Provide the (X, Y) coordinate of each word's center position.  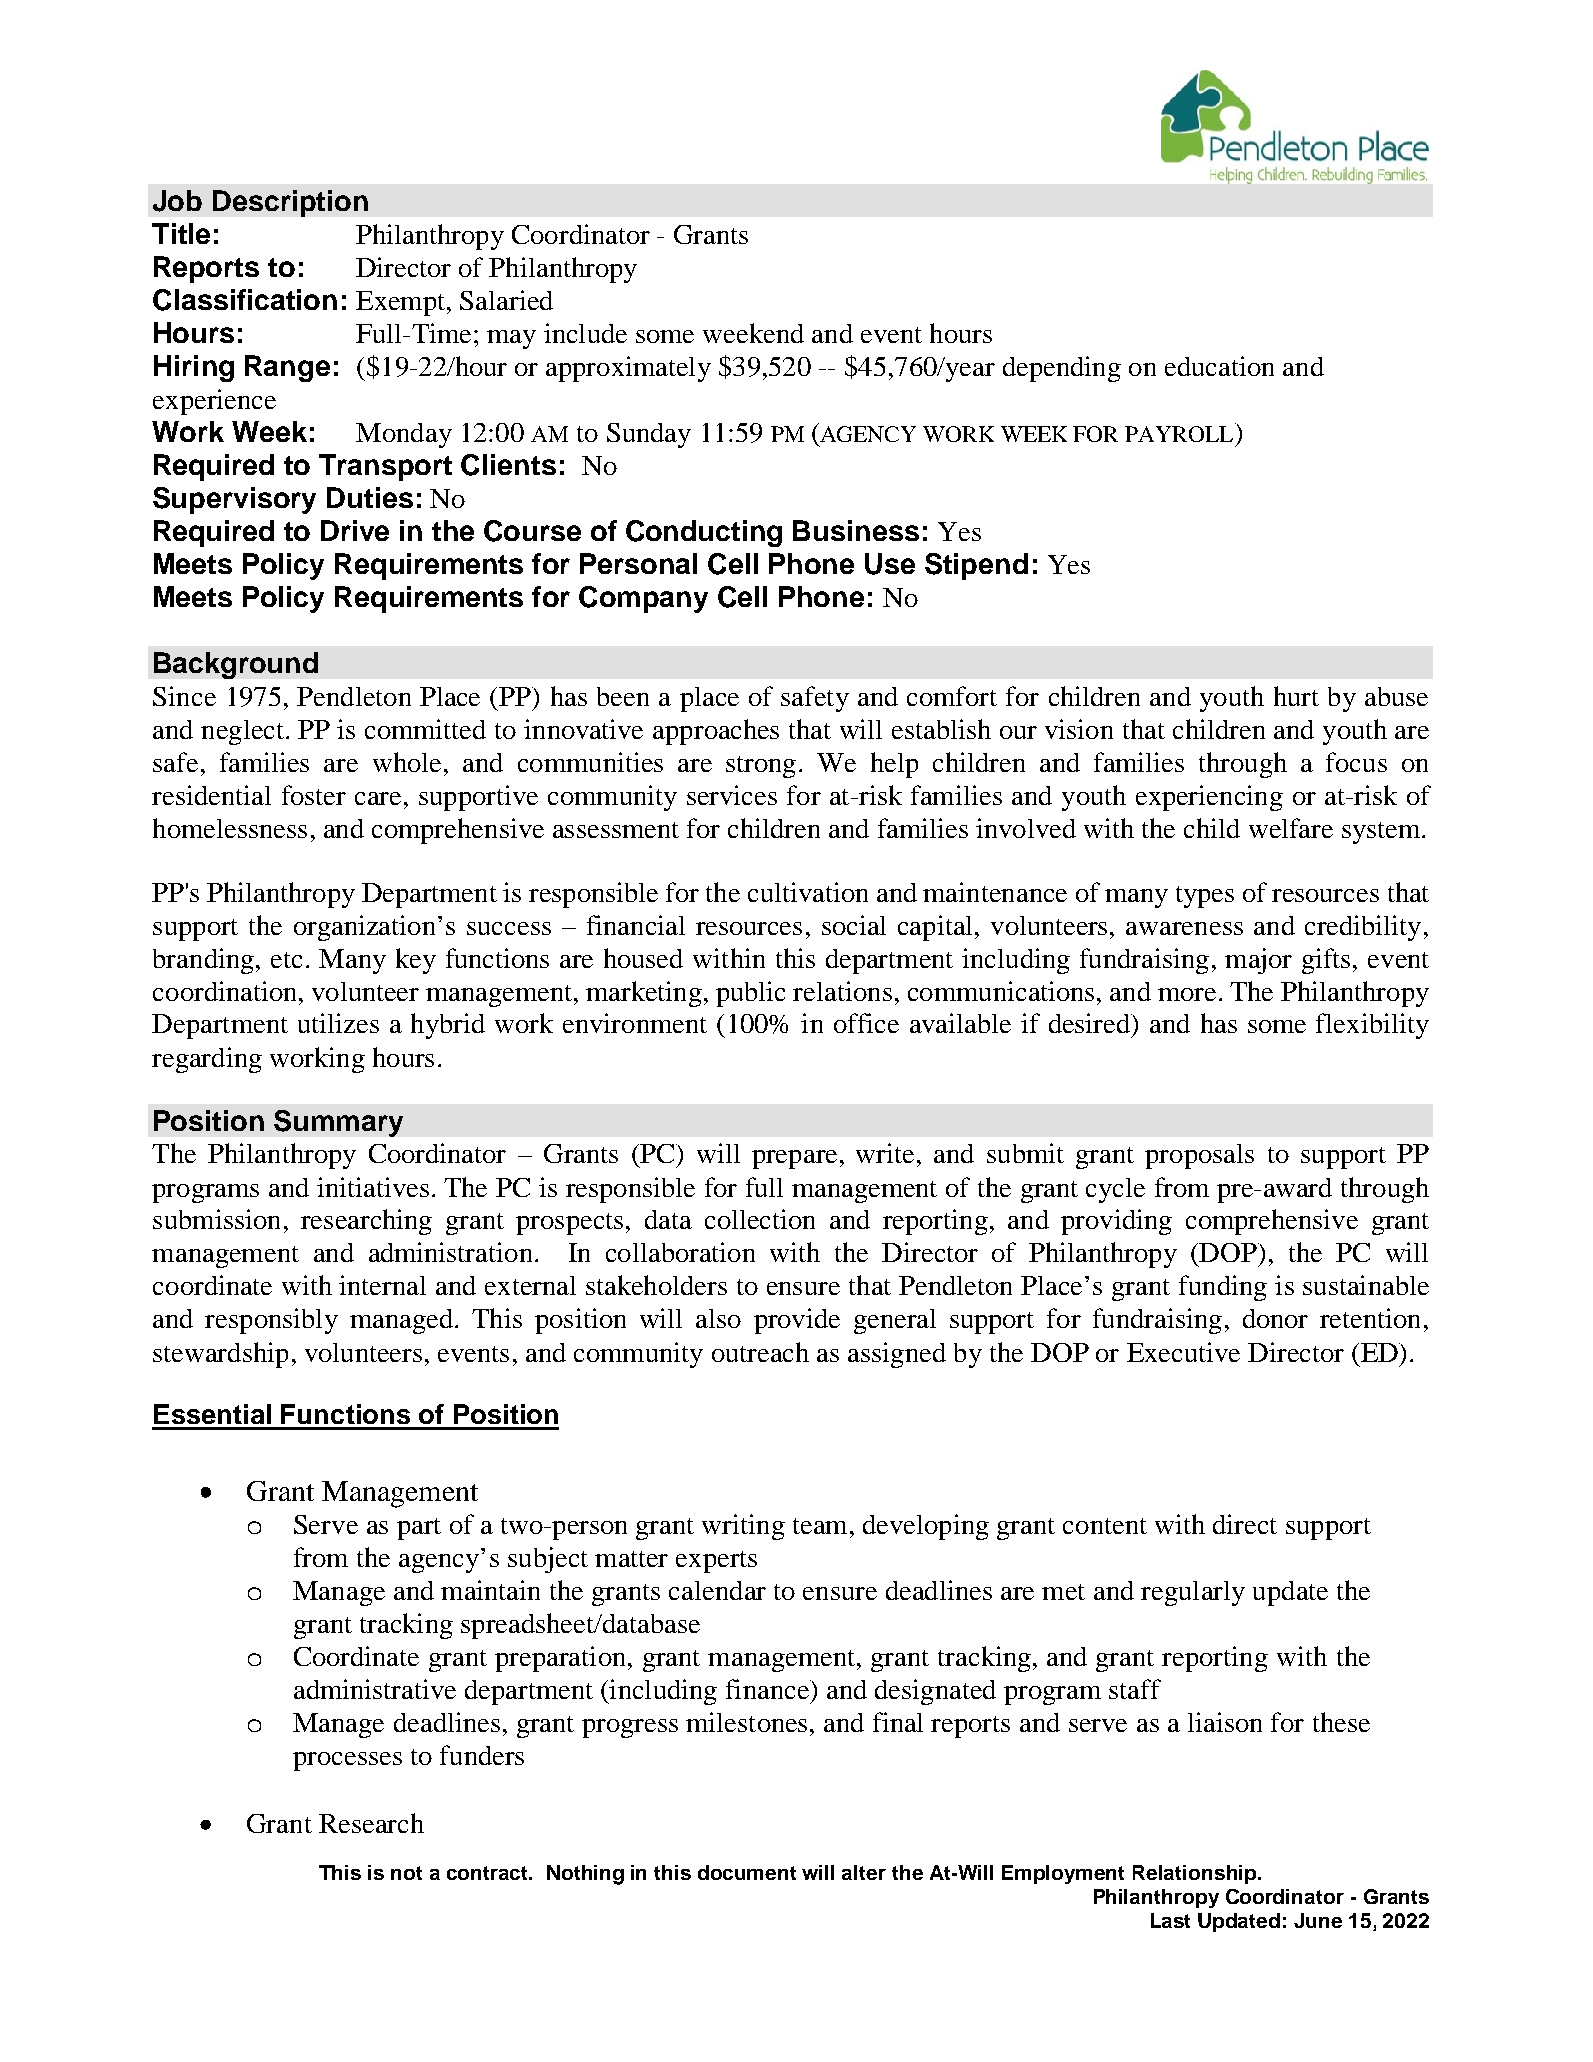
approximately (628, 369)
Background (236, 665)
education (1219, 366)
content (1105, 1526)
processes (347, 1761)
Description (290, 203)
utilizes (338, 1023)
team (820, 1526)
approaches (716, 732)
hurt (1296, 696)
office (866, 1023)
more (1187, 994)
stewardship (220, 1355)
